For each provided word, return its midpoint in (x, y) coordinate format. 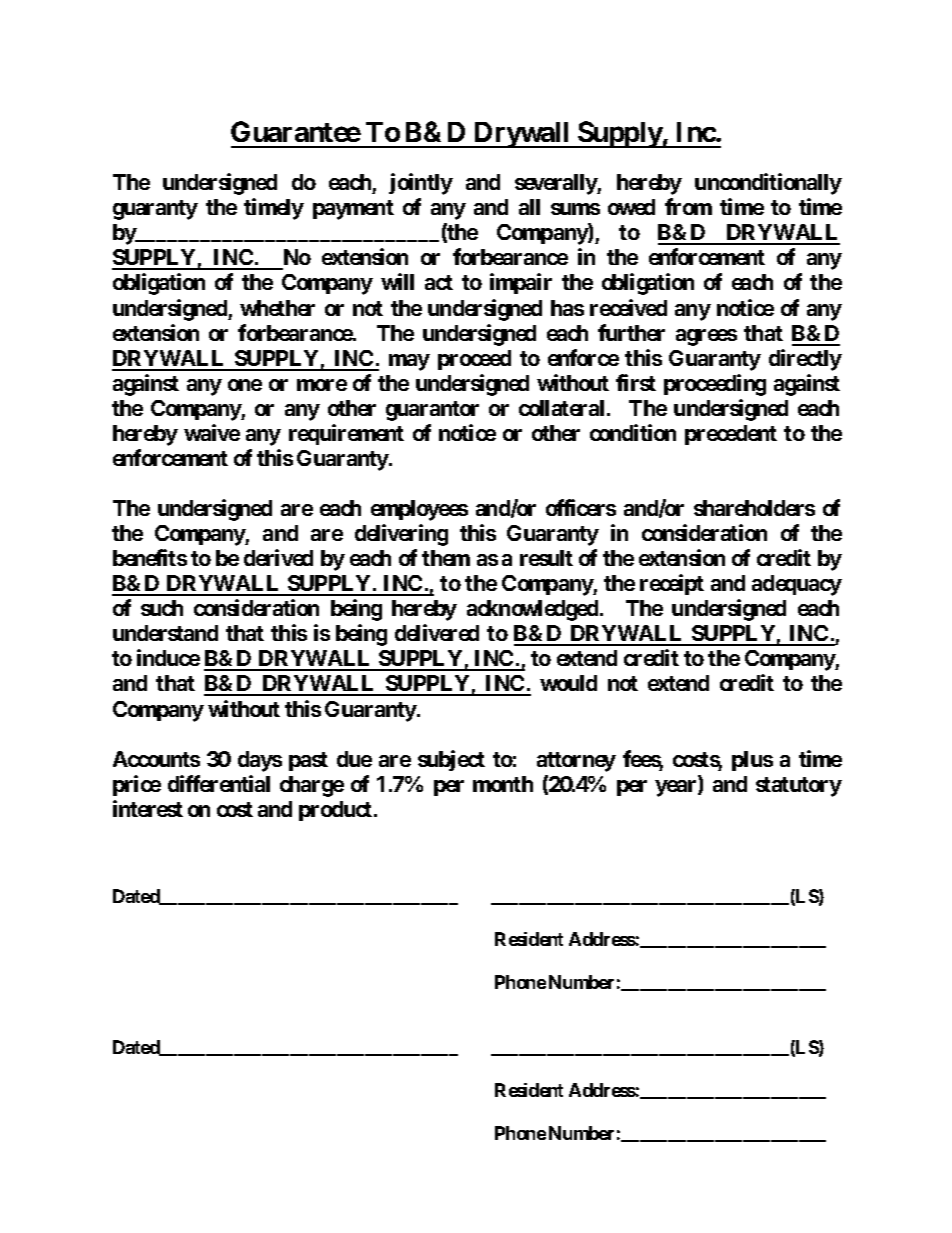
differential (219, 783)
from (688, 206)
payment (353, 210)
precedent (731, 435)
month (503, 784)
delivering (401, 535)
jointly (421, 184)
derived (278, 557)
